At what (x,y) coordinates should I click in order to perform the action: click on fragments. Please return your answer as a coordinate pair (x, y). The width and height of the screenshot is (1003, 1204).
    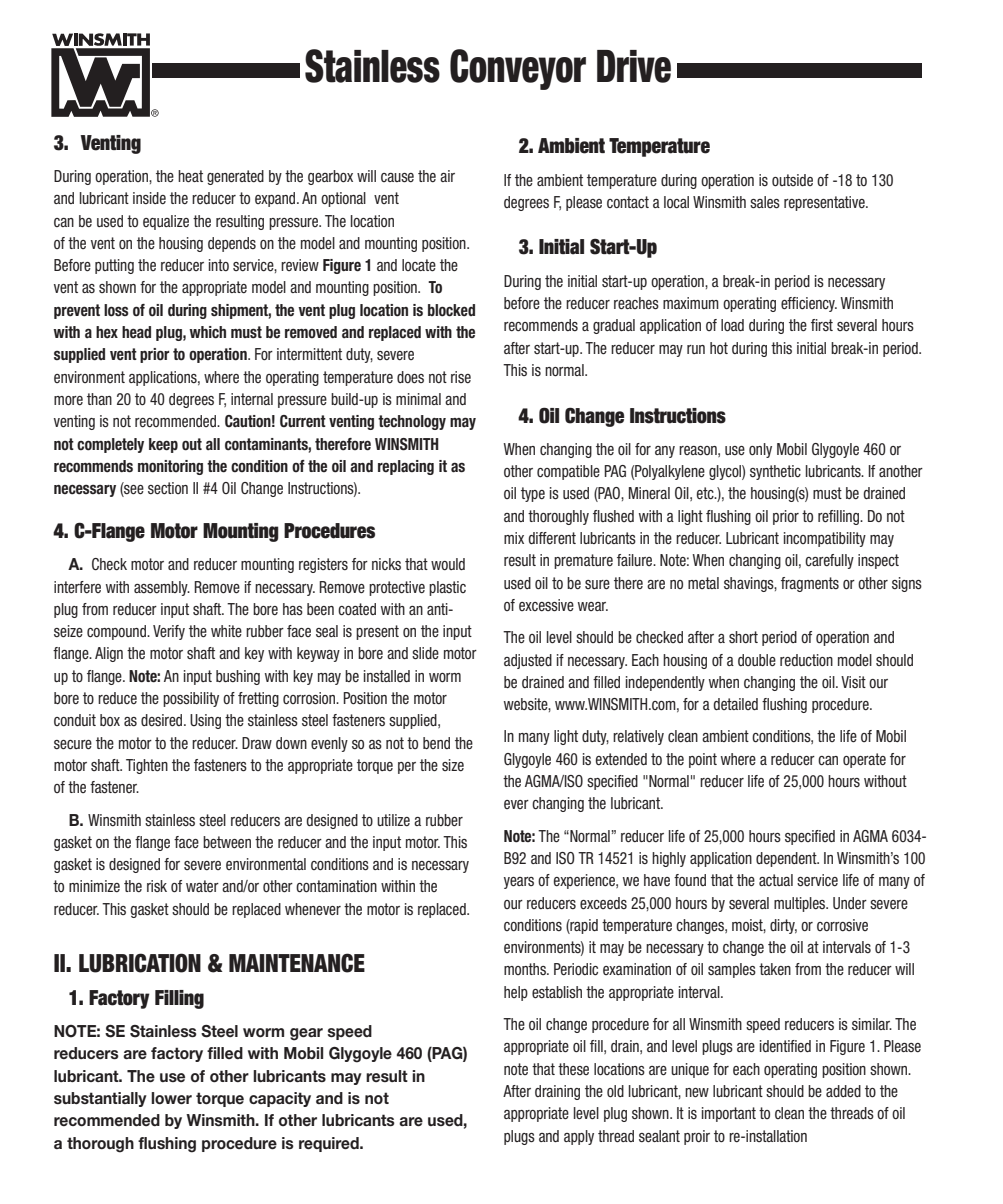
    Looking at the image, I should click on (810, 584).
